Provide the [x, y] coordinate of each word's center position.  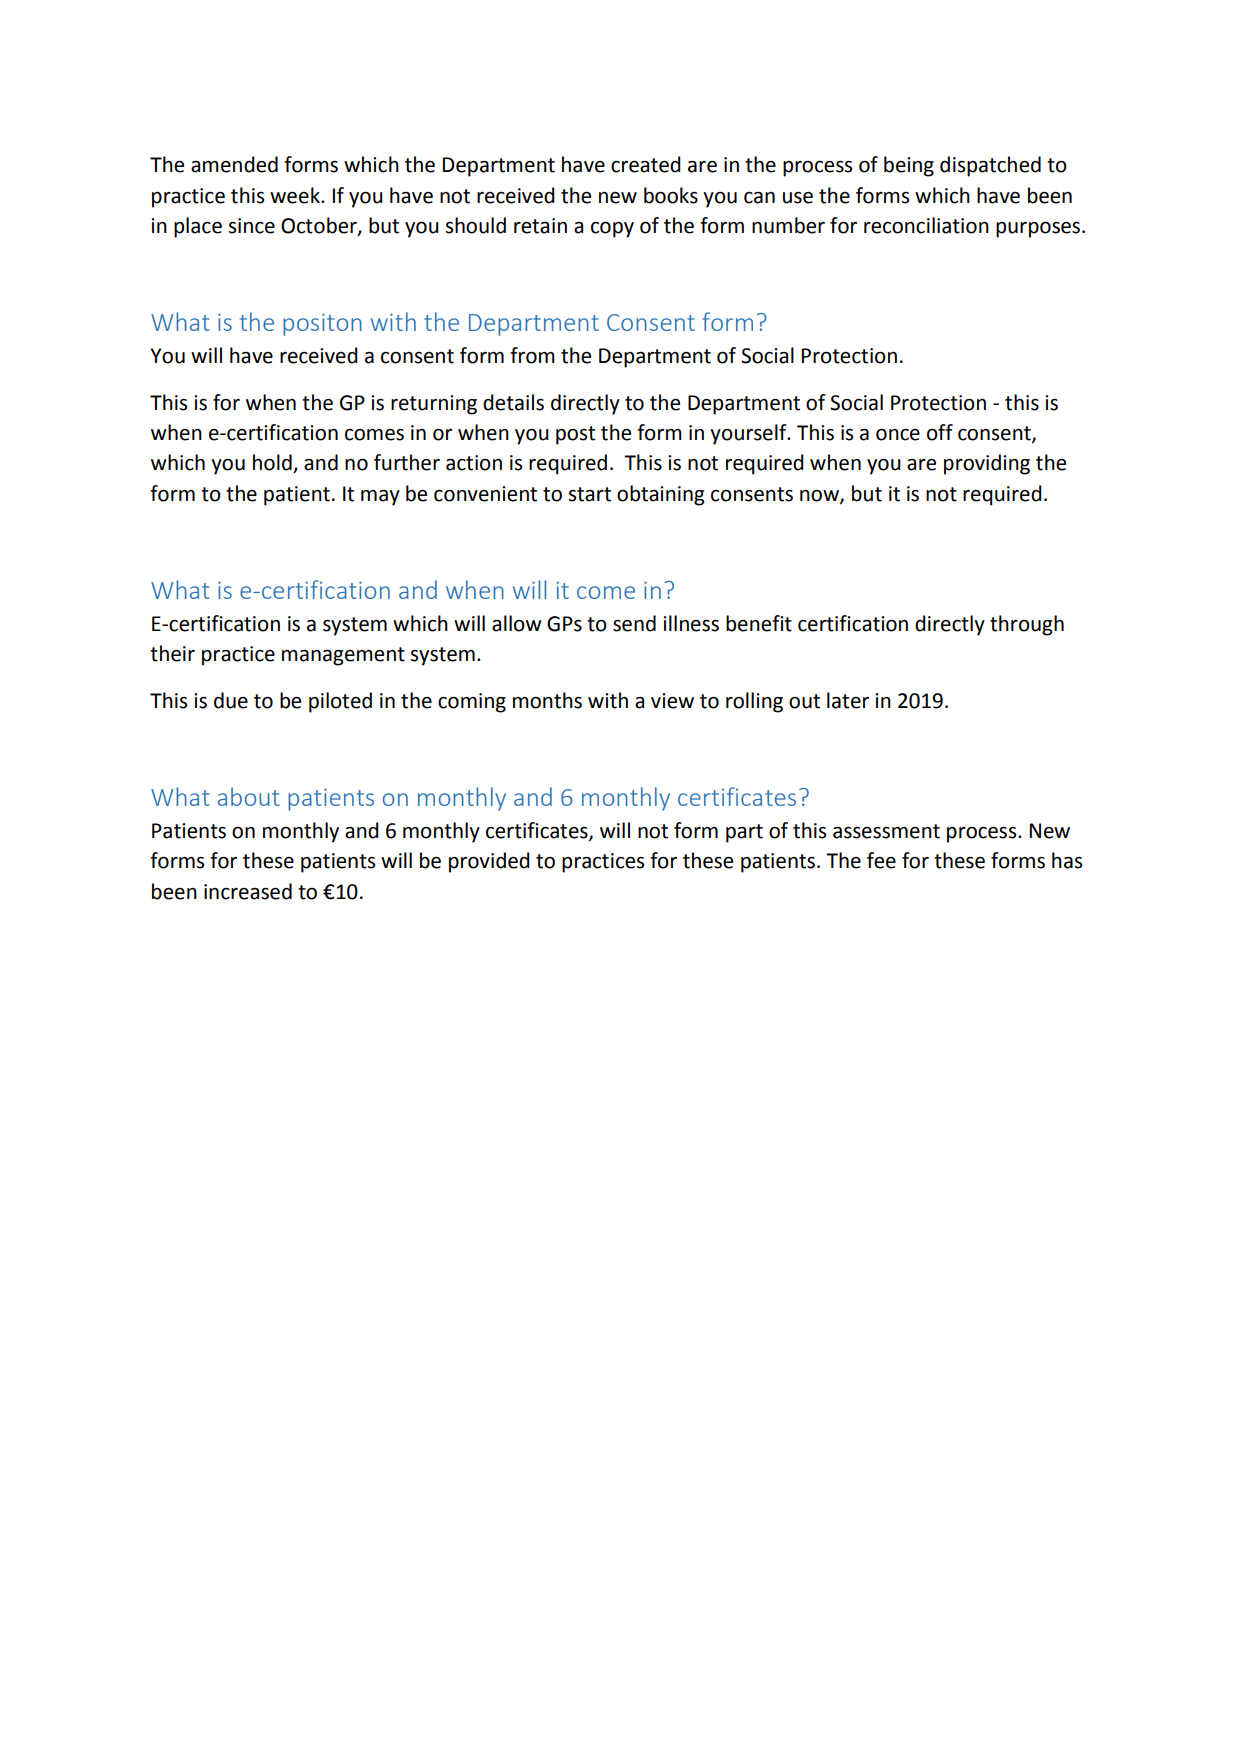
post [575, 435]
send [634, 623]
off [940, 432]
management [343, 656]
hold [273, 463]
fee [881, 860]
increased [248, 891]
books [671, 195]
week [296, 195]
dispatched [990, 166]
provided [489, 862]
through [1027, 625]
